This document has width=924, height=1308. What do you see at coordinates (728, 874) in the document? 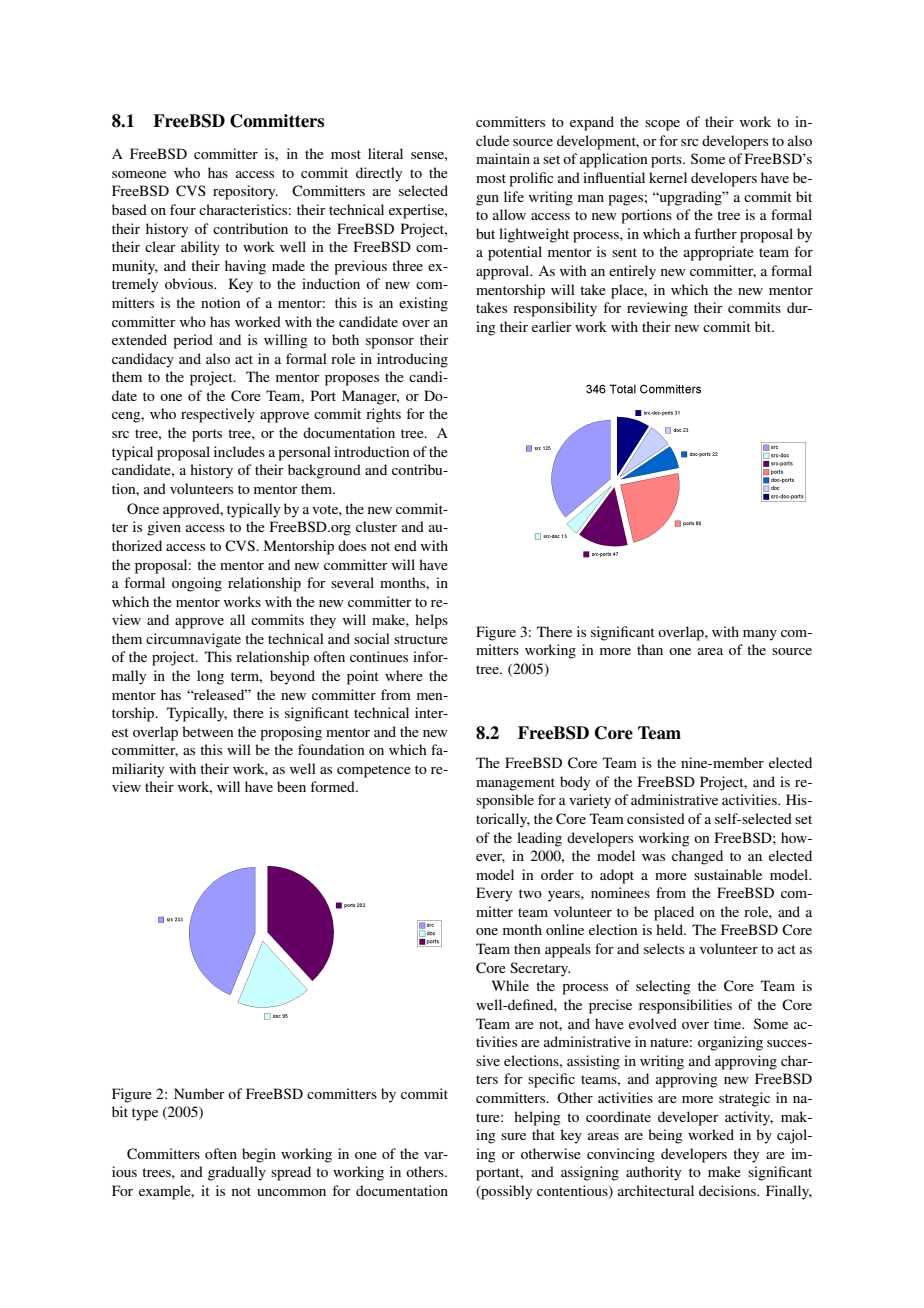
I see `sustainable` at bounding box center [728, 874].
